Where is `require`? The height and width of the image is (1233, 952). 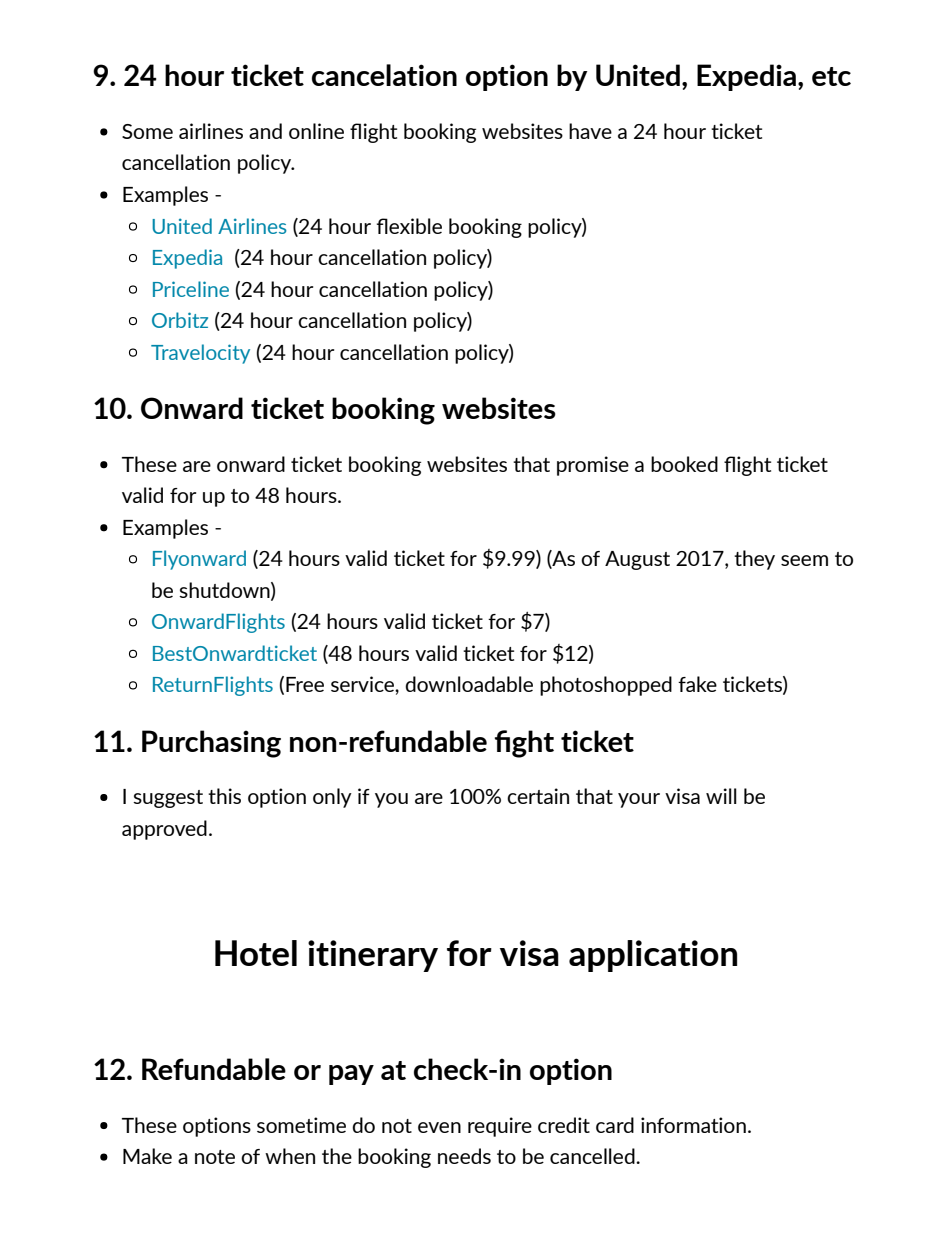 require is located at coordinates (500, 1127).
